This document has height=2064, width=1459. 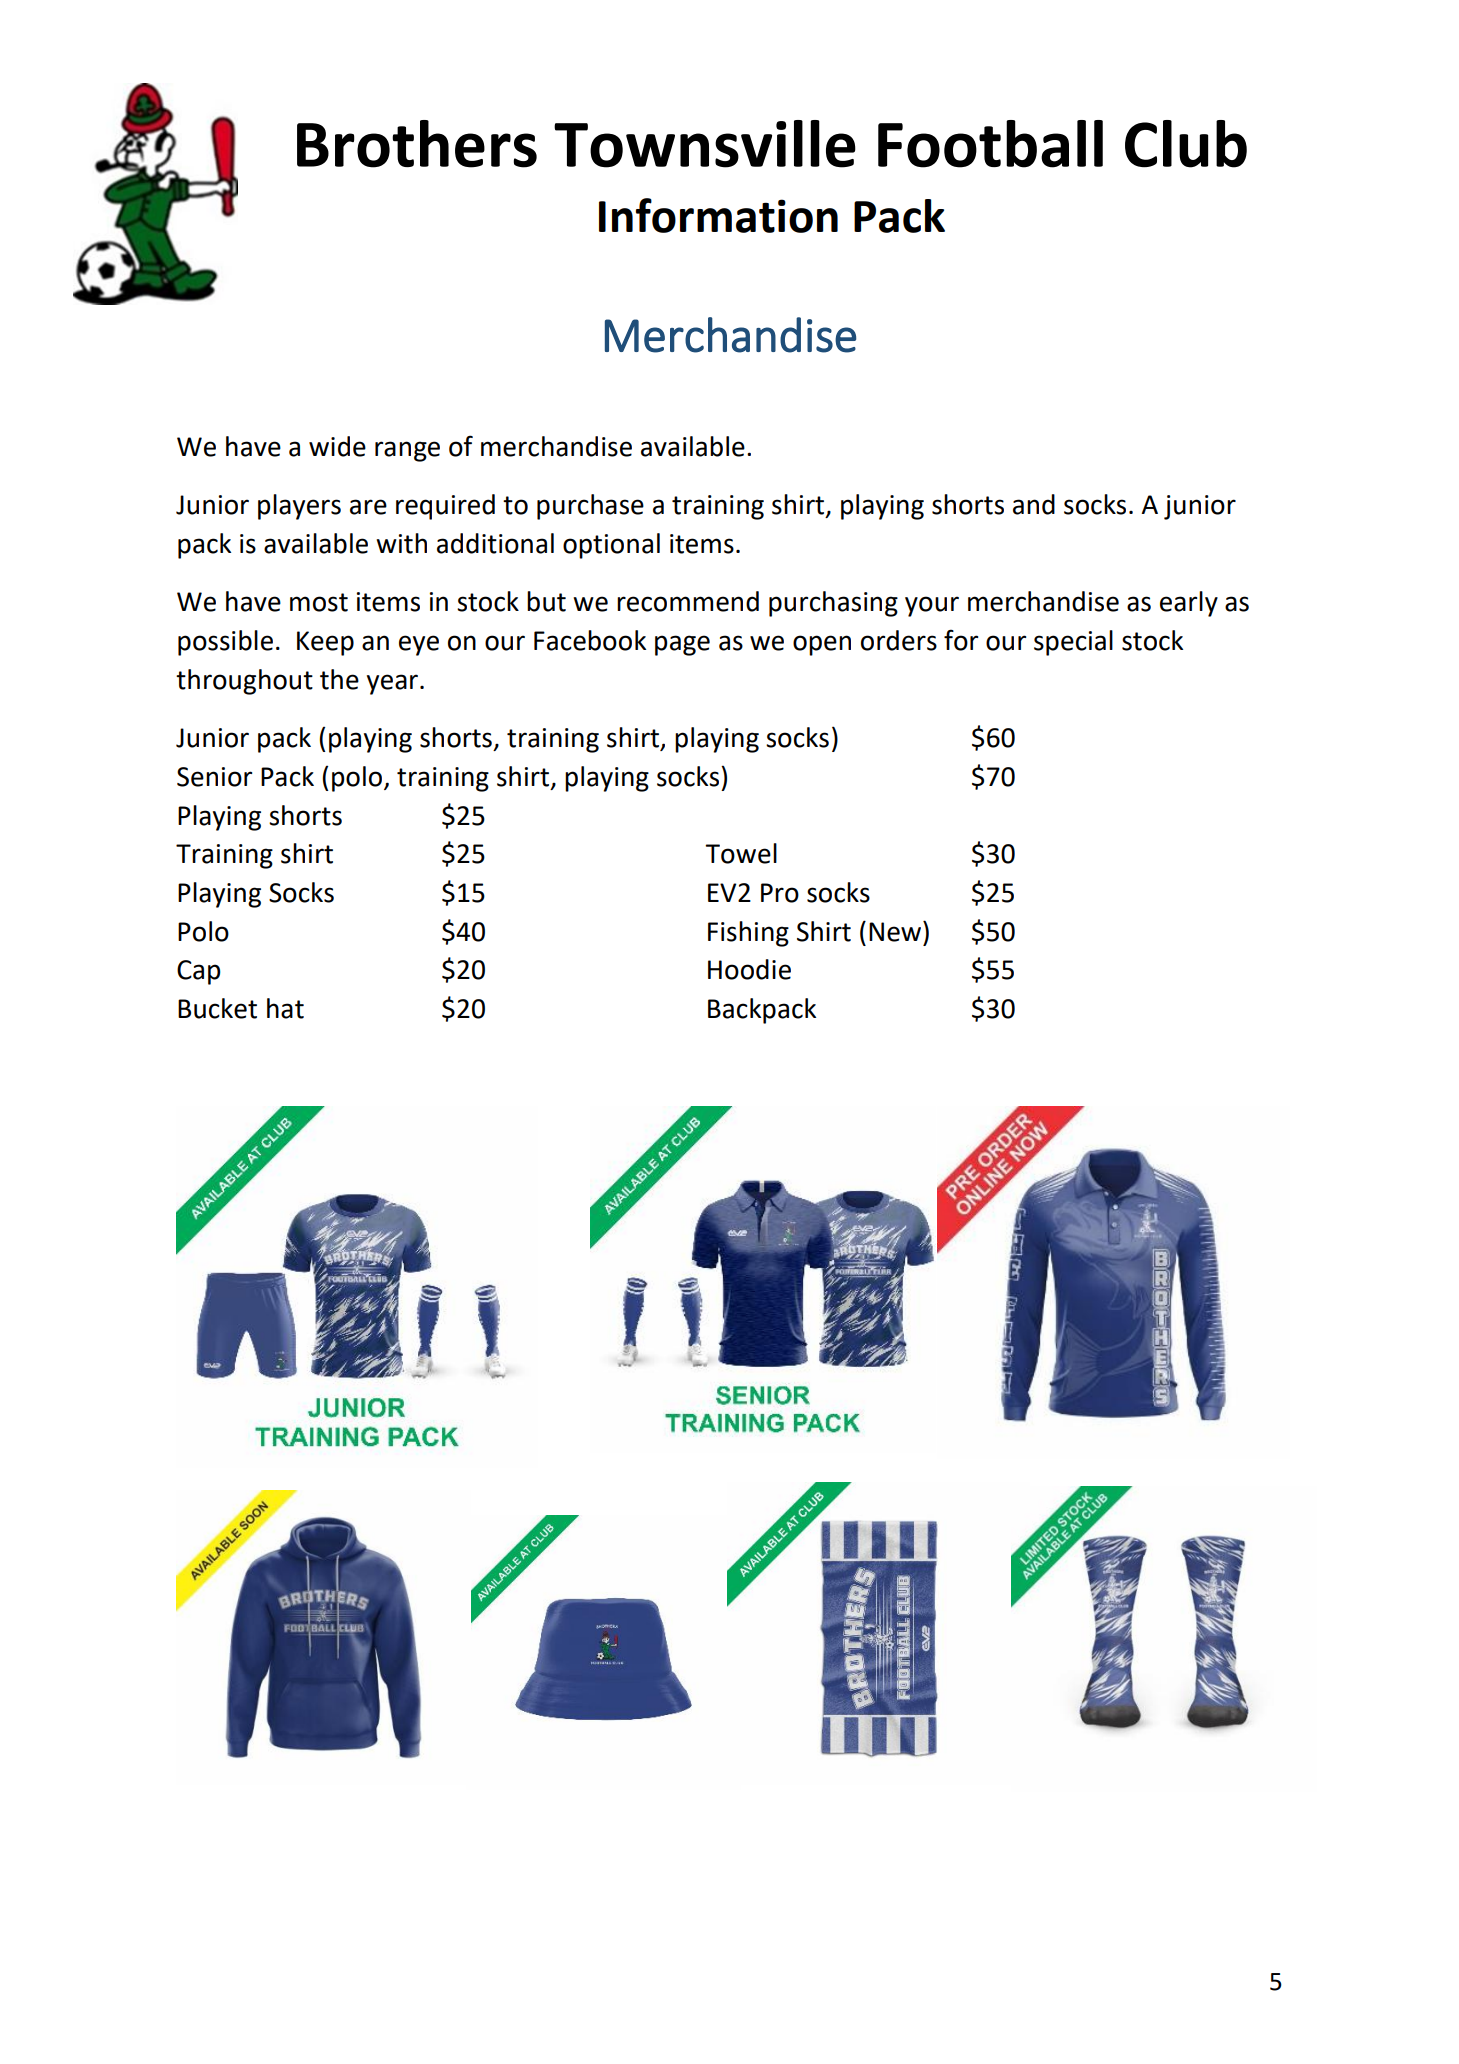 What do you see at coordinates (741, 853) in the document?
I see `Towel` at bounding box center [741, 853].
